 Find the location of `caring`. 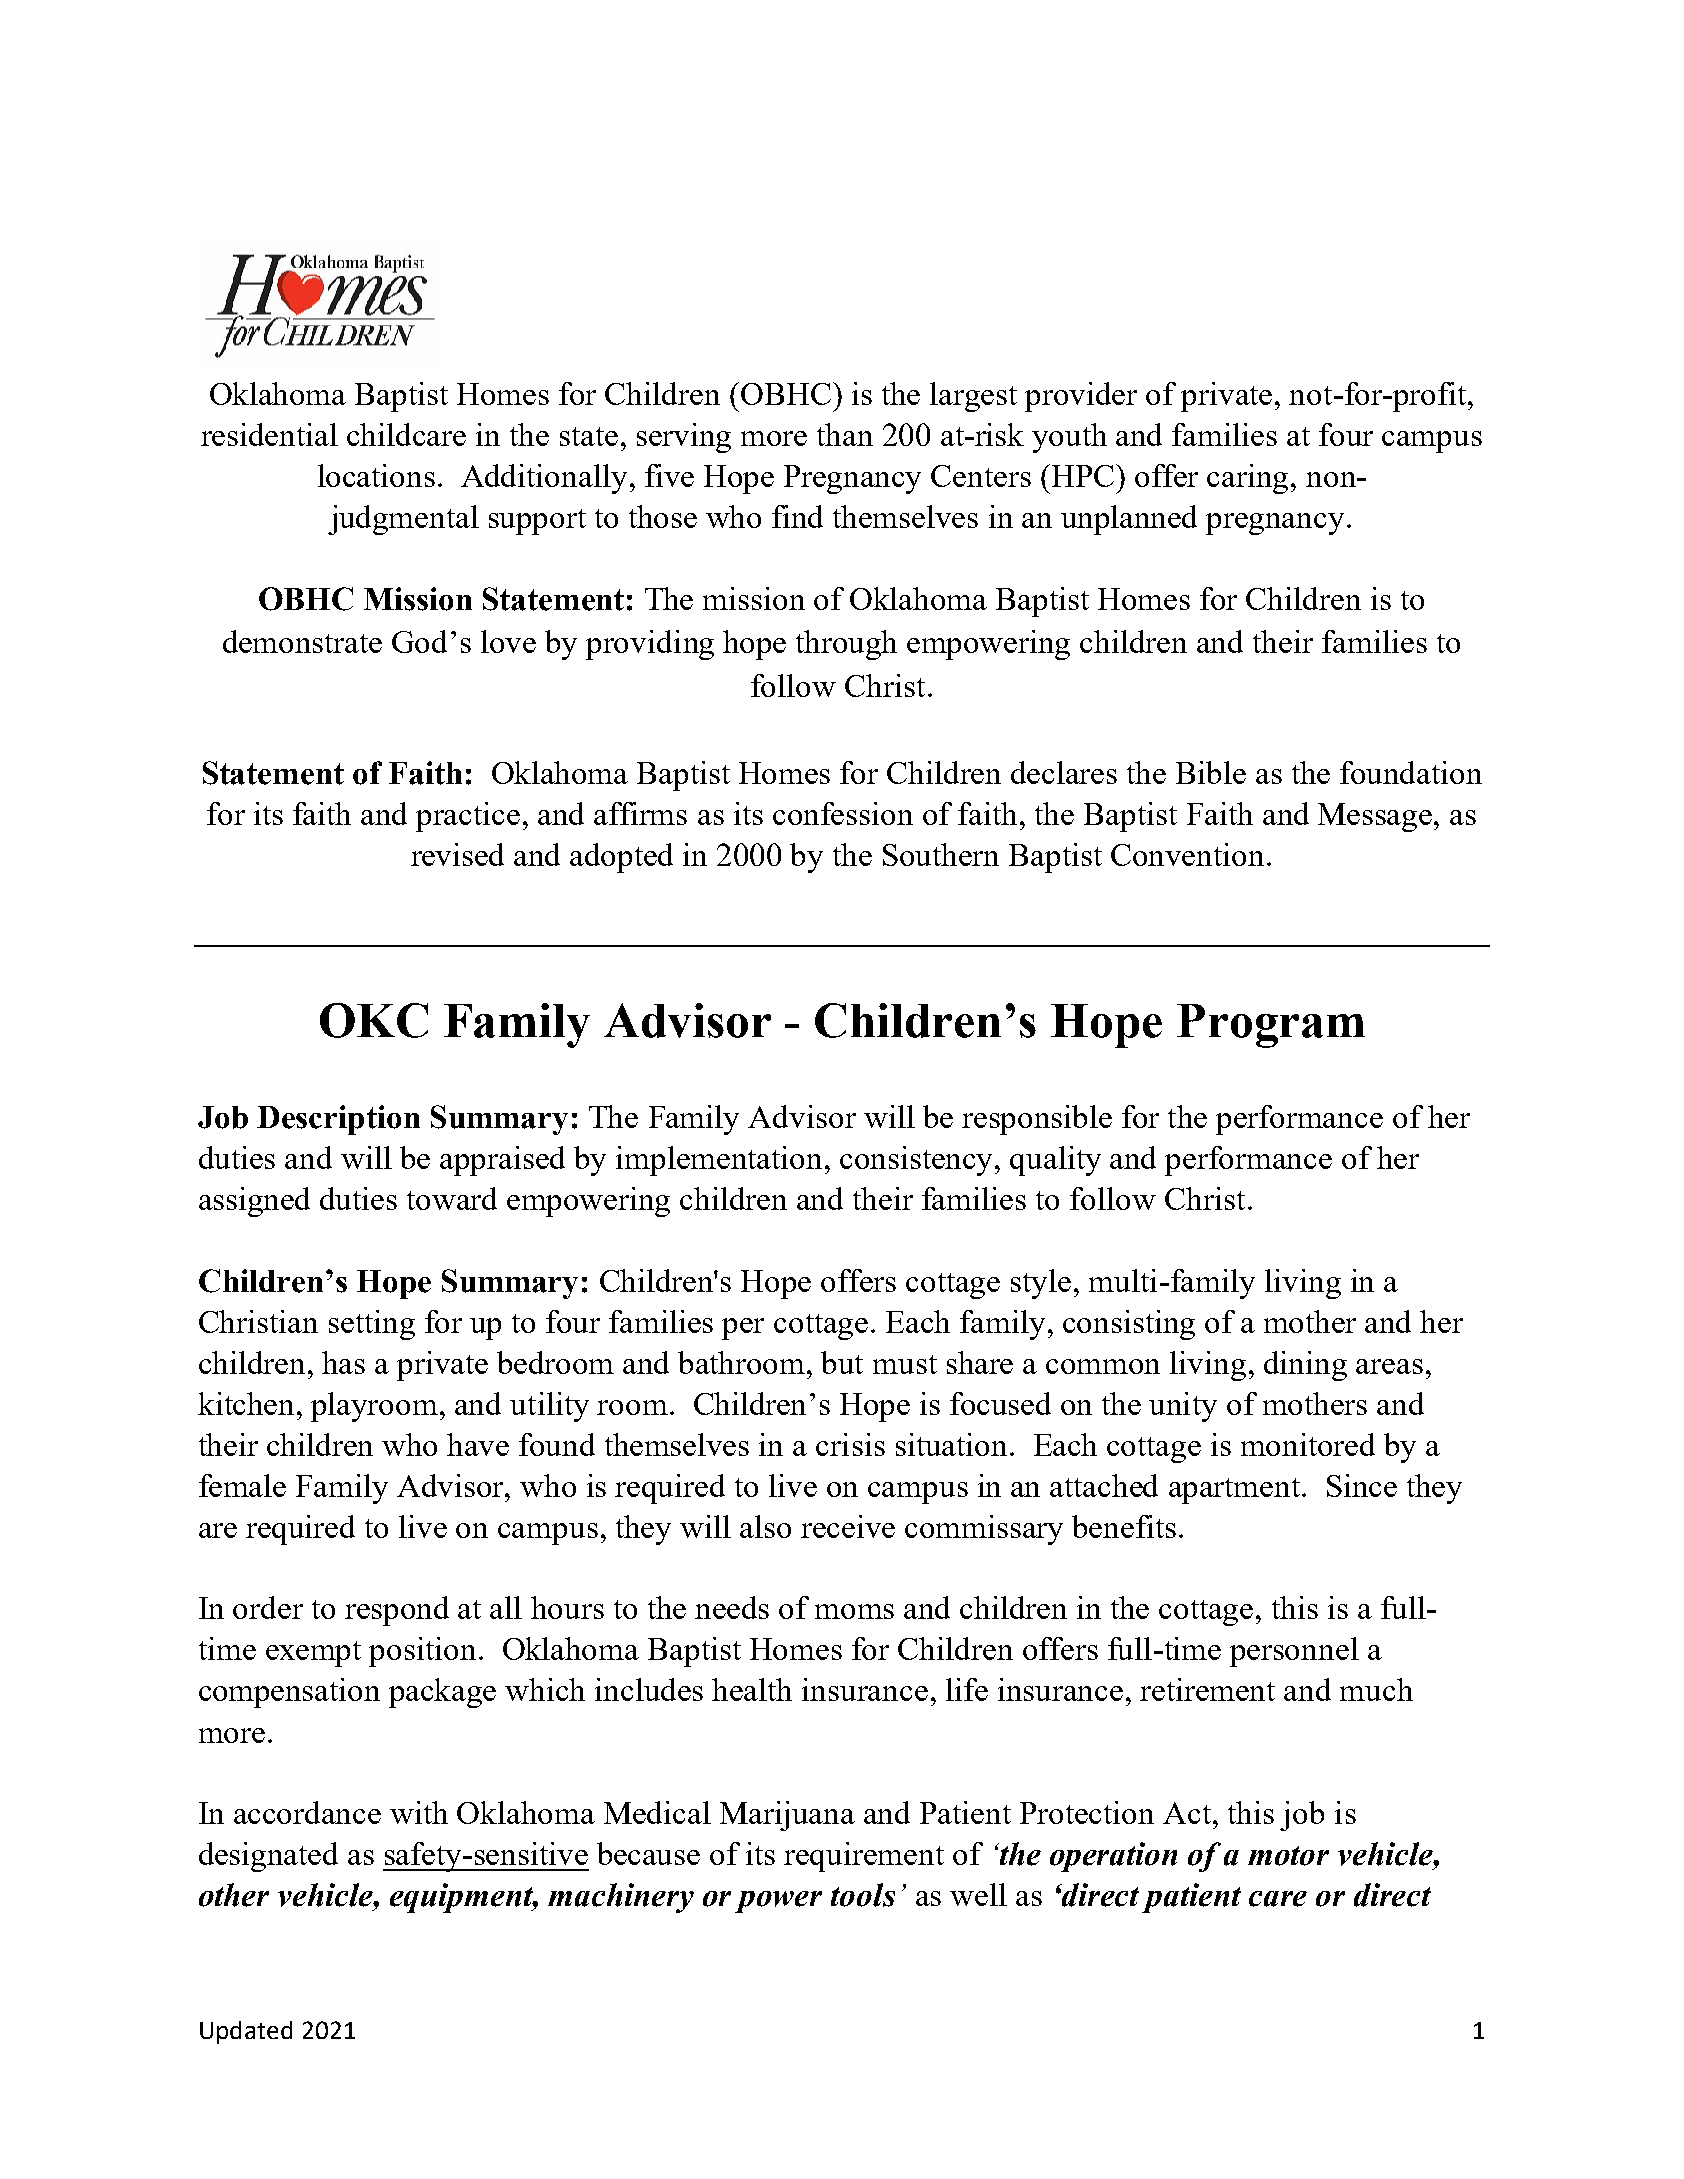

caring is located at coordinates (1249, 479).
